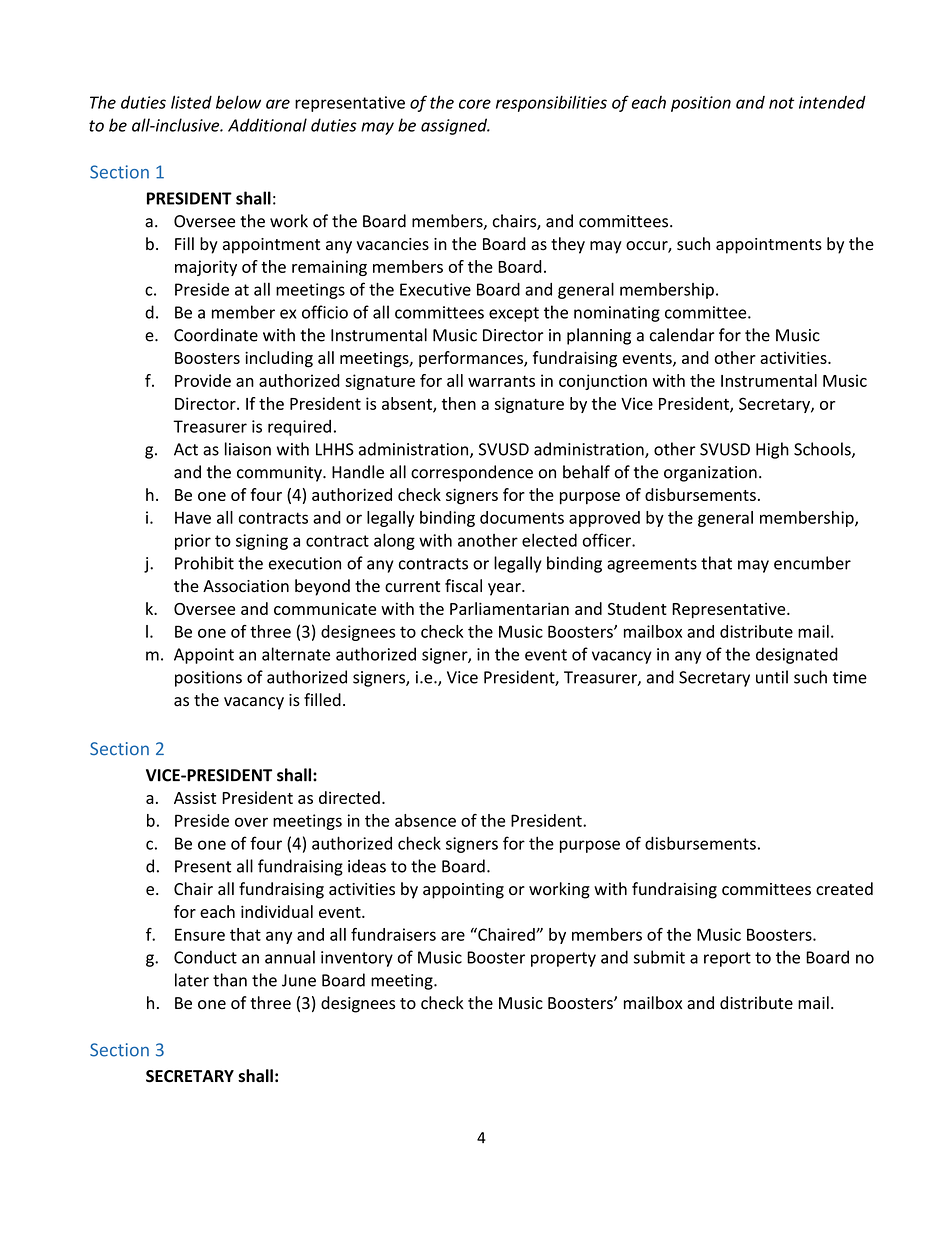 The height and width of the screenshot is (1233, 952). What do you see at coordinates (472, 473) in the screenshot?
I see `correspondence` at bounding box center [472, 473].
